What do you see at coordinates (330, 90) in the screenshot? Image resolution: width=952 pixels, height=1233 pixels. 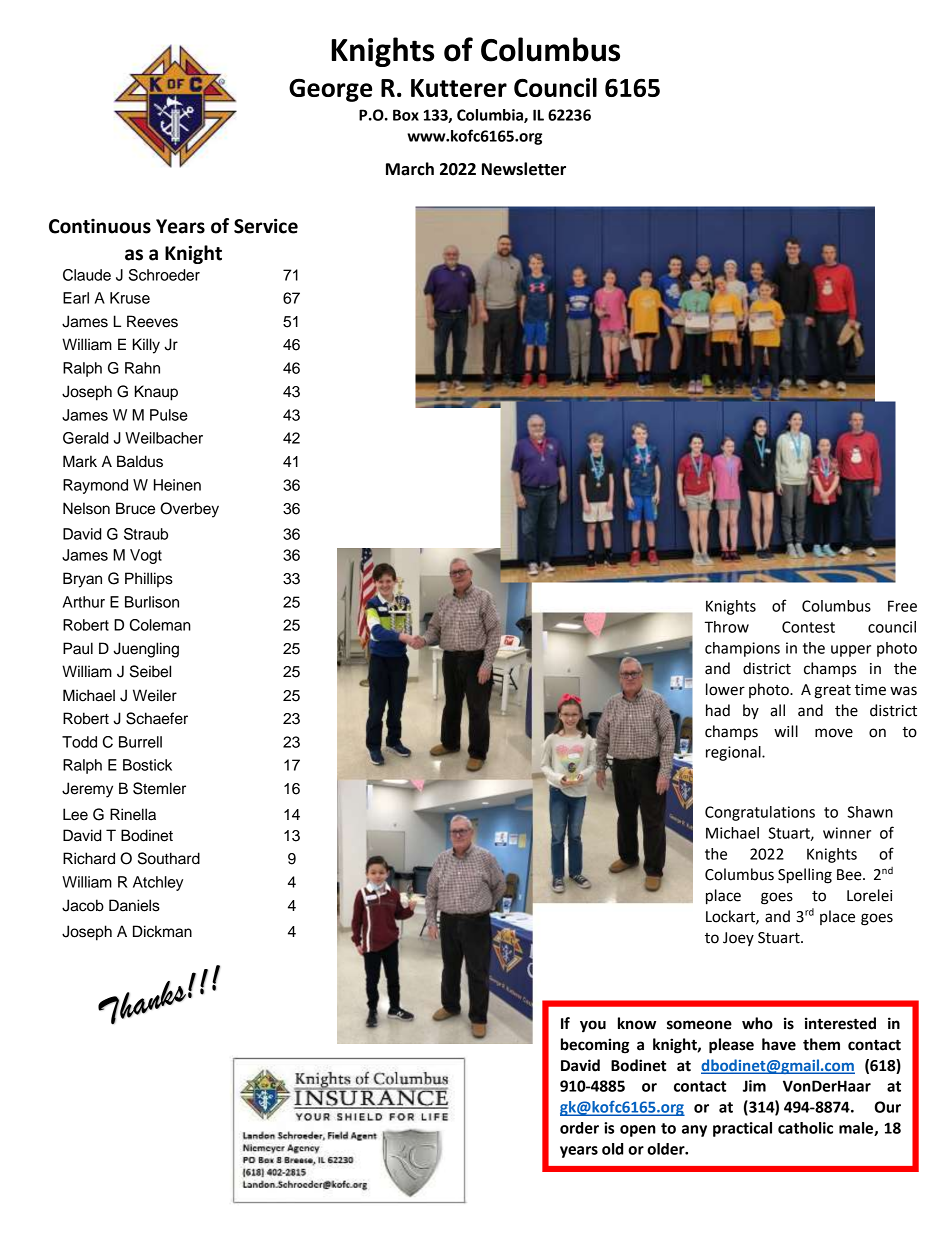 I see `George` at bounding box center [330, 90].
